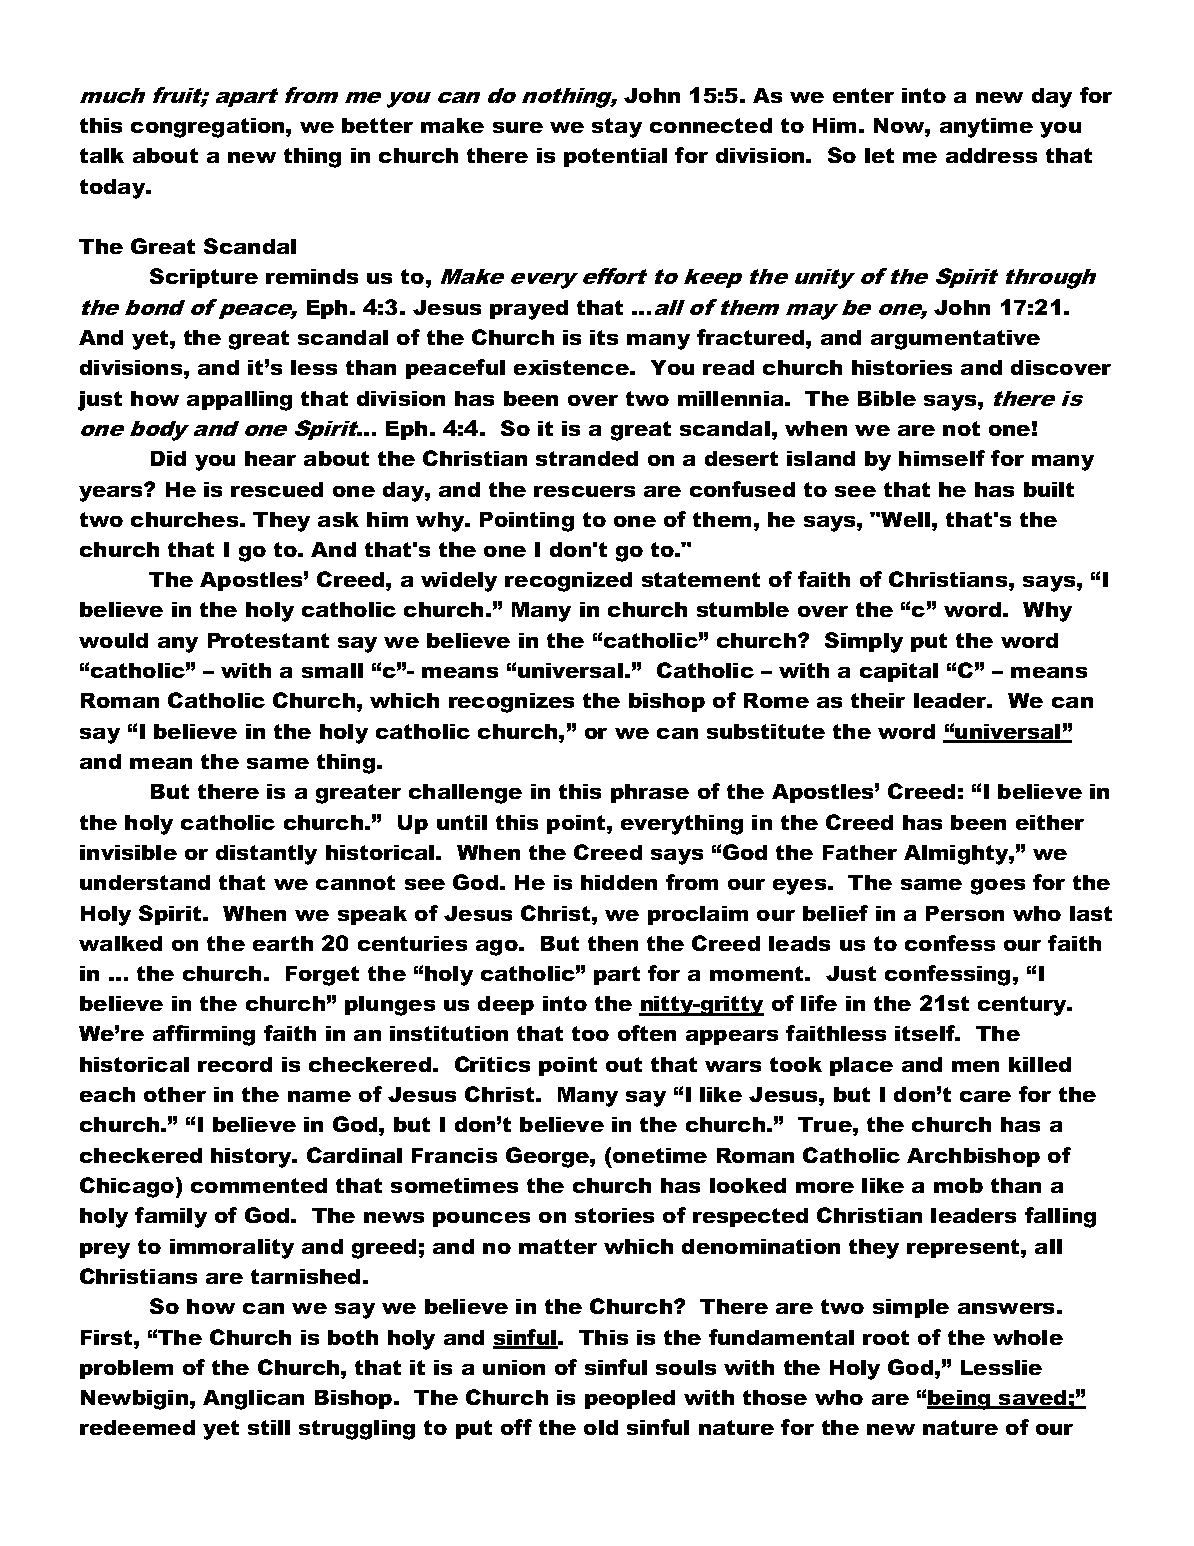  Describe the element at coordinates (102, 155) in the screenshot. I see `talk` at that location.
